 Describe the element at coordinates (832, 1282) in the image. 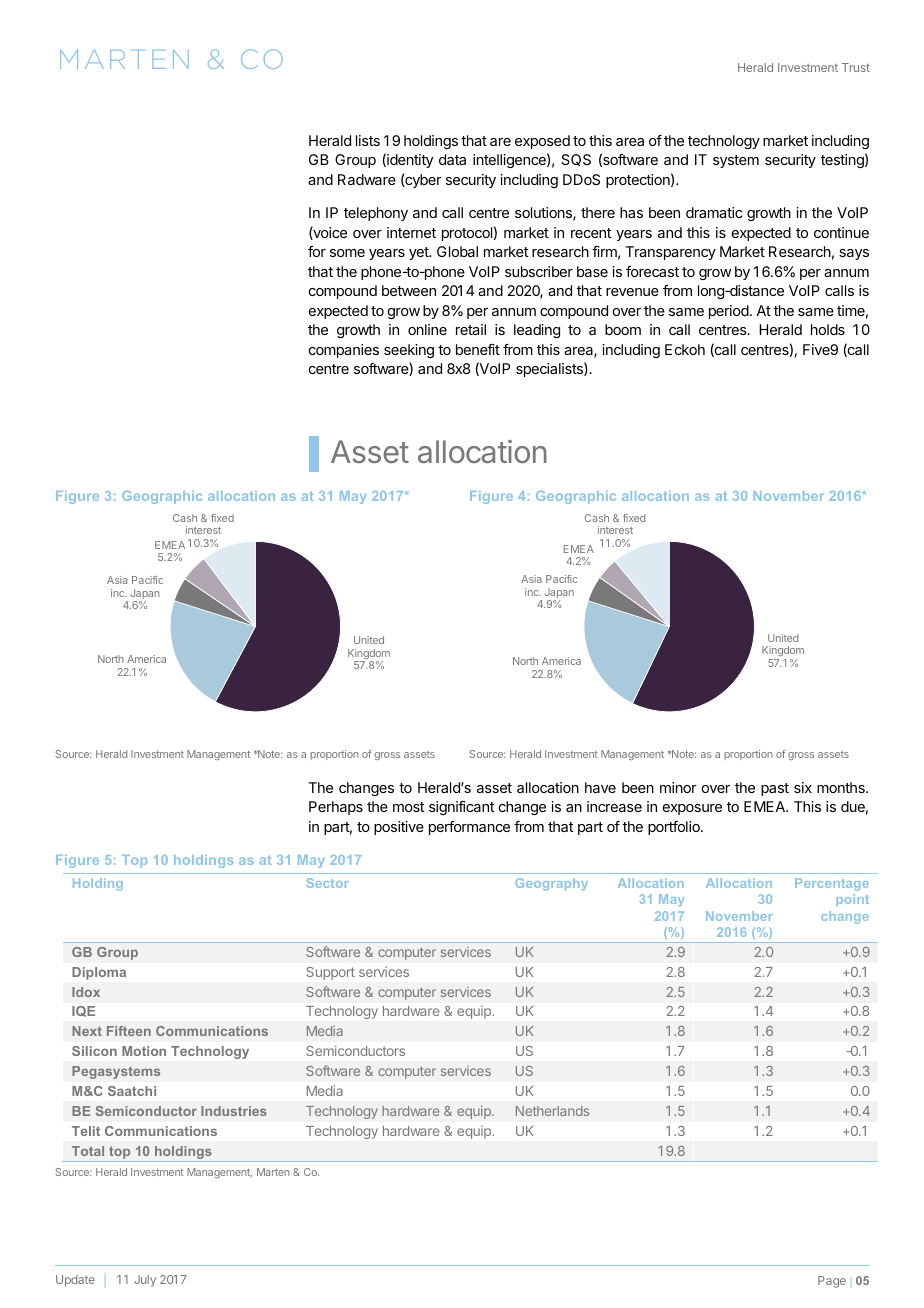

I see `Page` at that location.
